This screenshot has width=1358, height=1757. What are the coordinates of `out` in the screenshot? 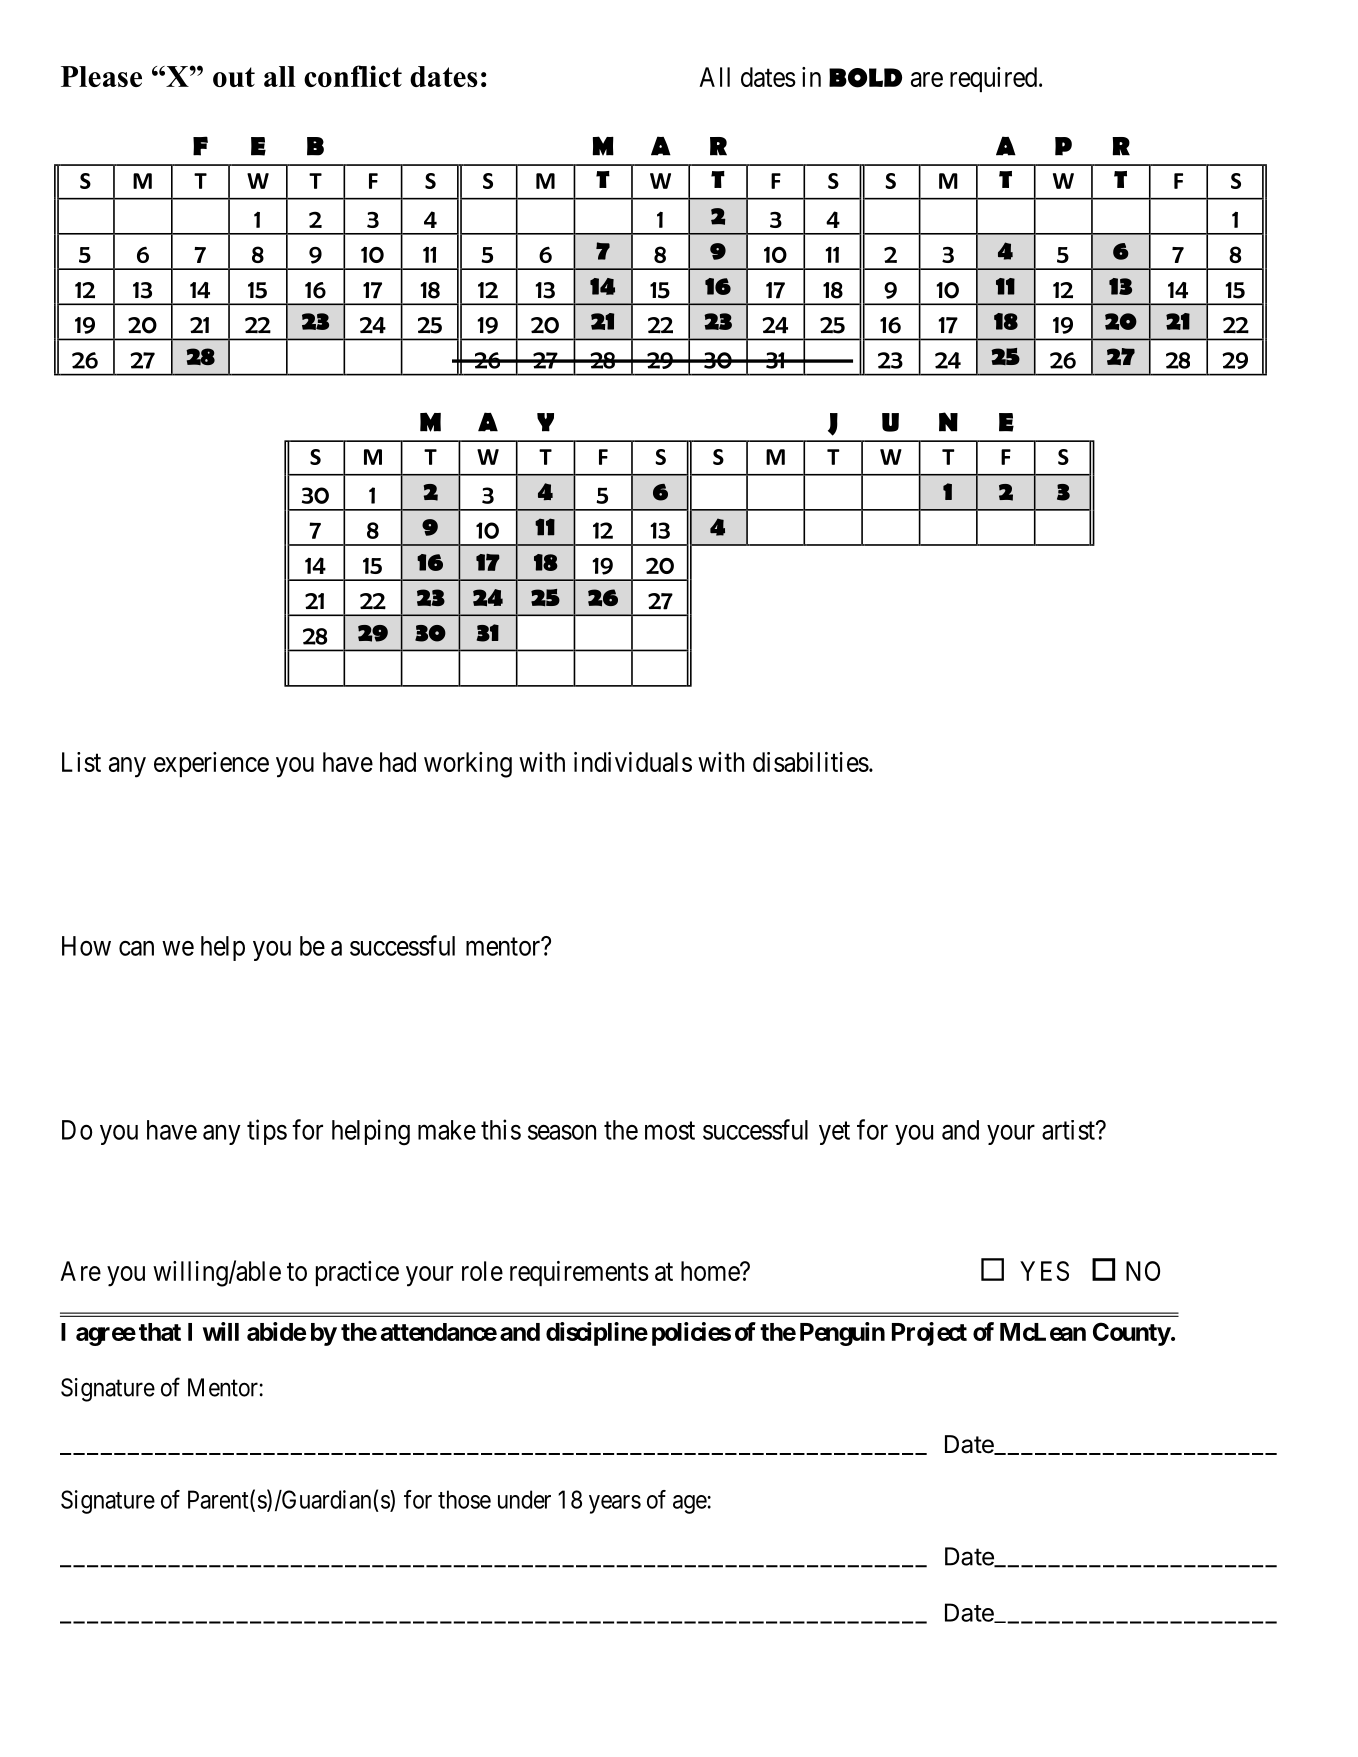 It's located at (234, 77).
